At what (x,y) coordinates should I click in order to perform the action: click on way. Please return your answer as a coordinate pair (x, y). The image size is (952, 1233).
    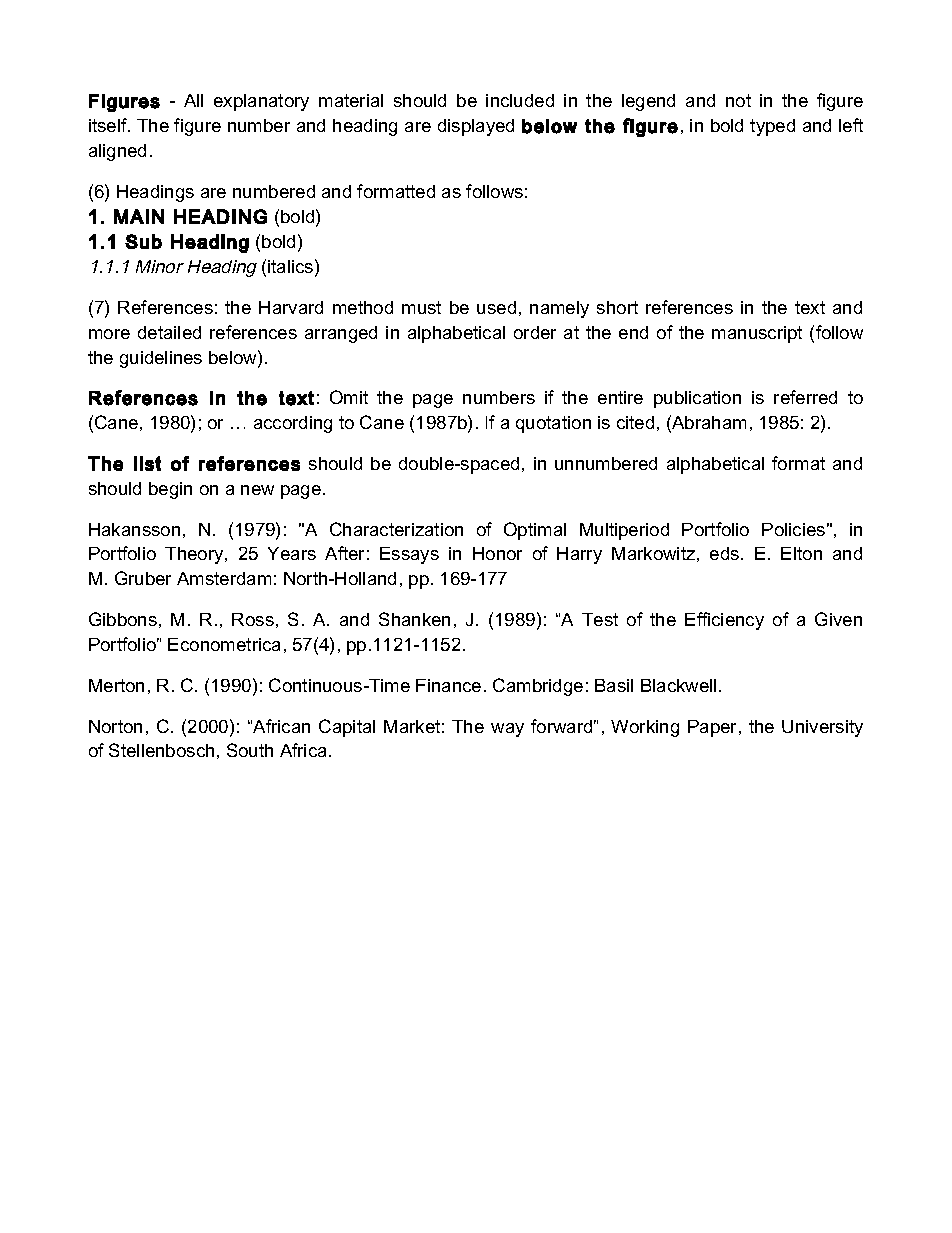
    Looking at the image, I should click on (507, 730).
